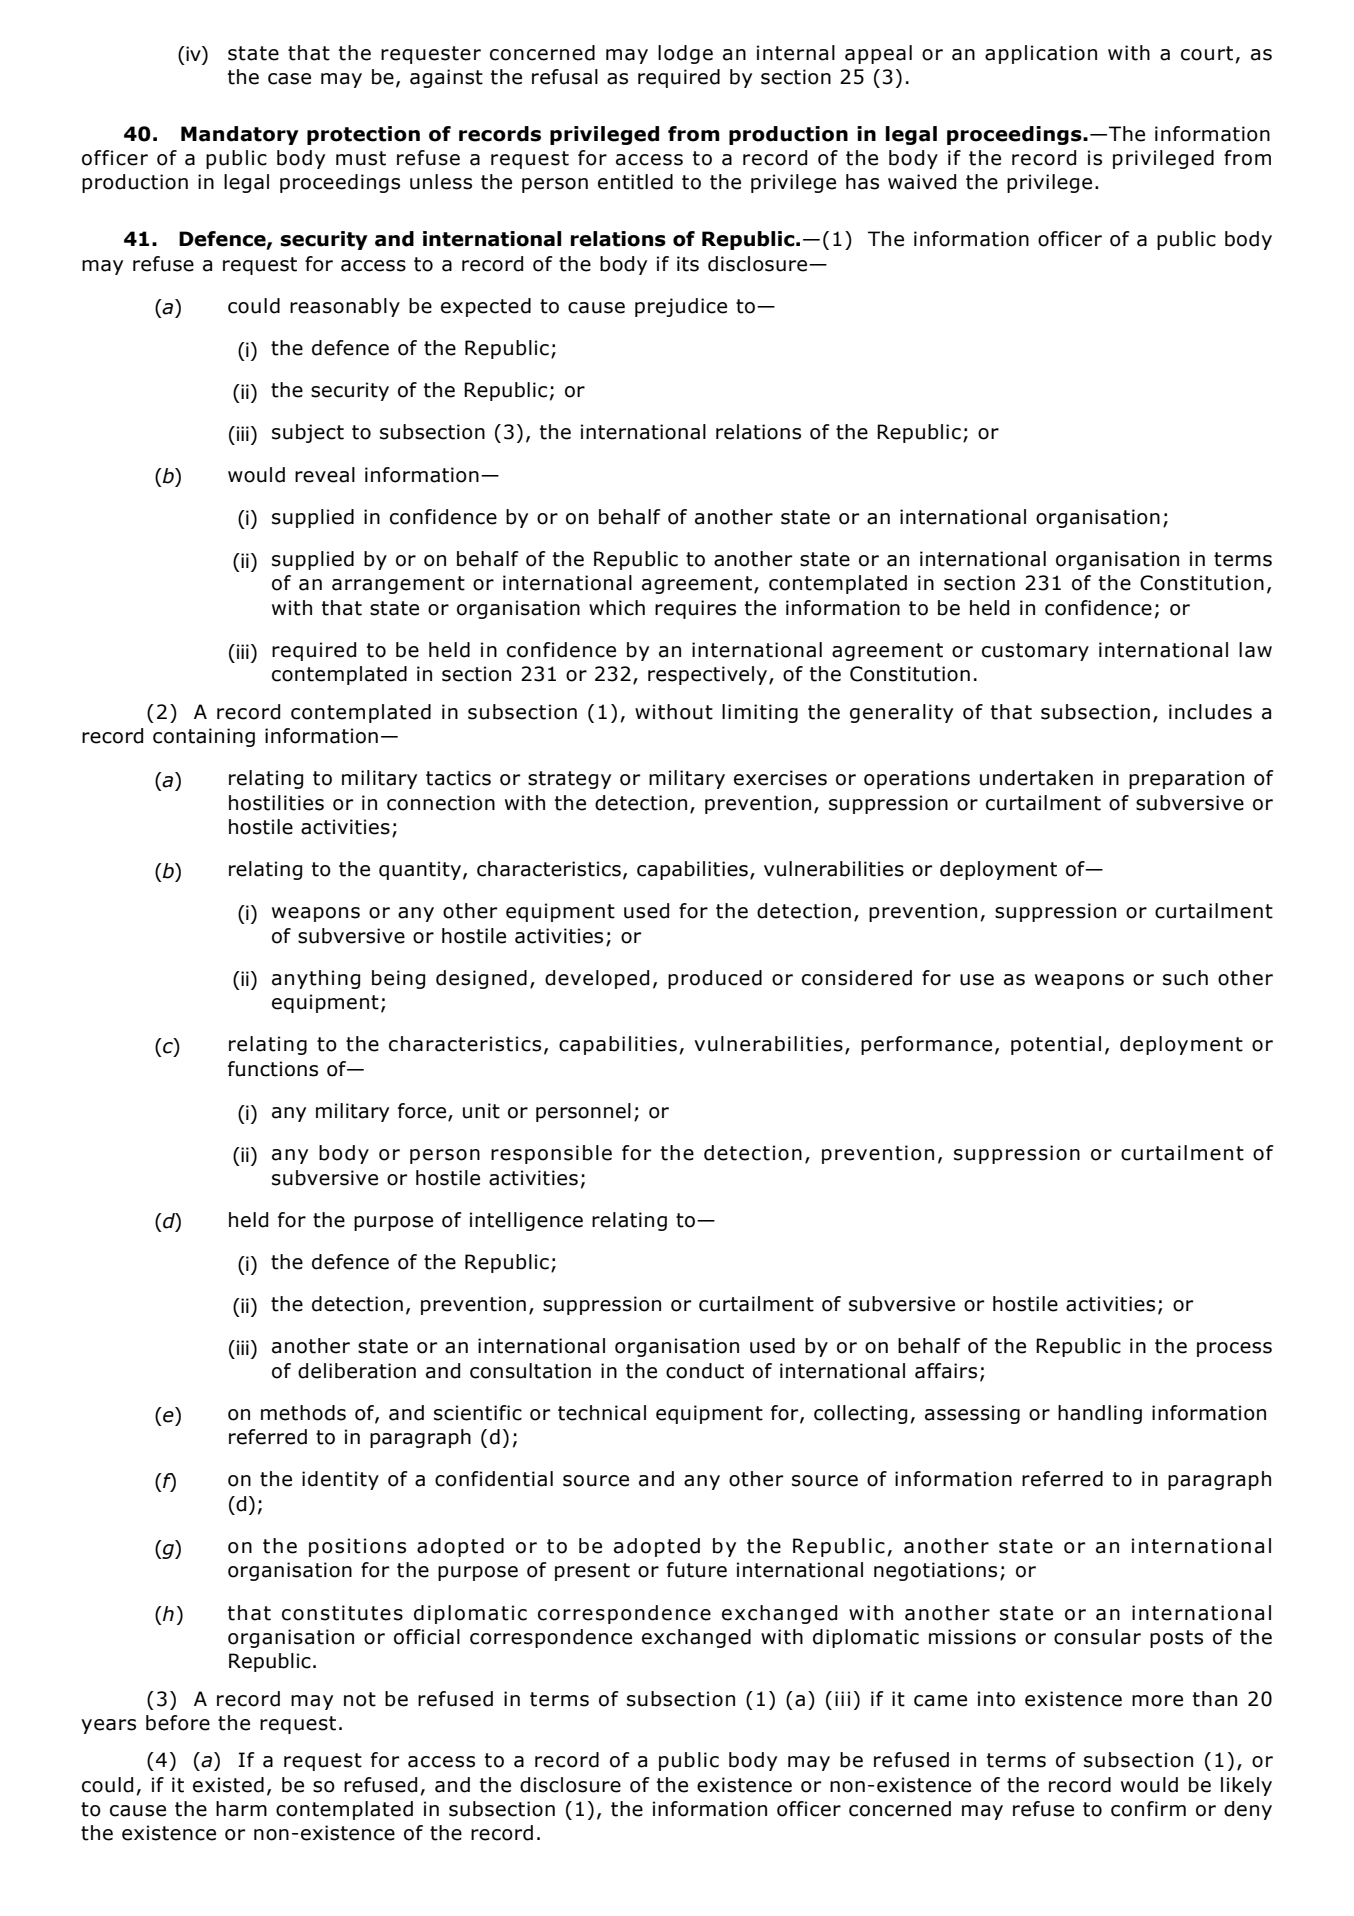 The width and height of the image is (1354, 1916). What do you see at coordinates (1185, 978) in the image?
I see `such` at bounding box center [1185, 978].
